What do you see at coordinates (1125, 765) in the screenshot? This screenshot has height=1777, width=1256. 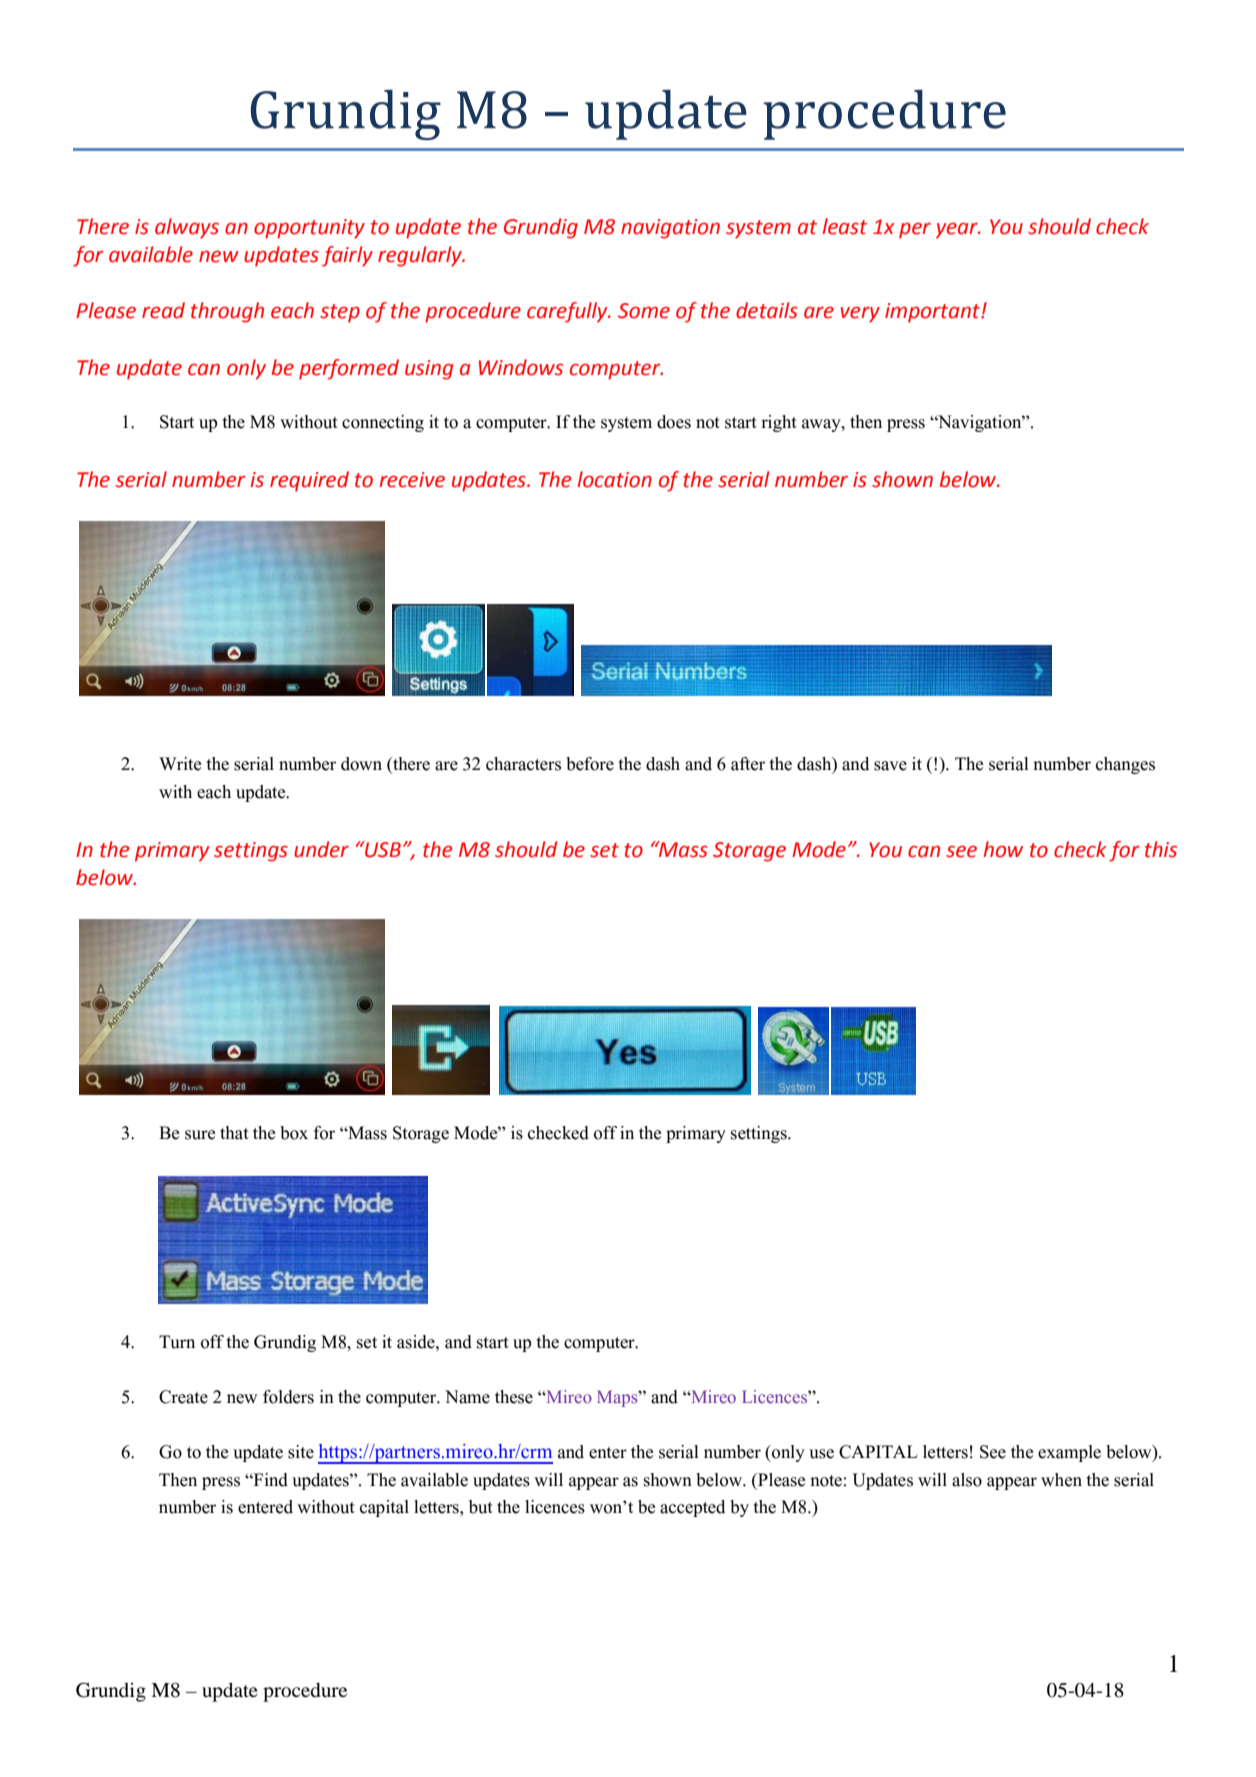 I see `changes` at bounding box center [1125, 765].
